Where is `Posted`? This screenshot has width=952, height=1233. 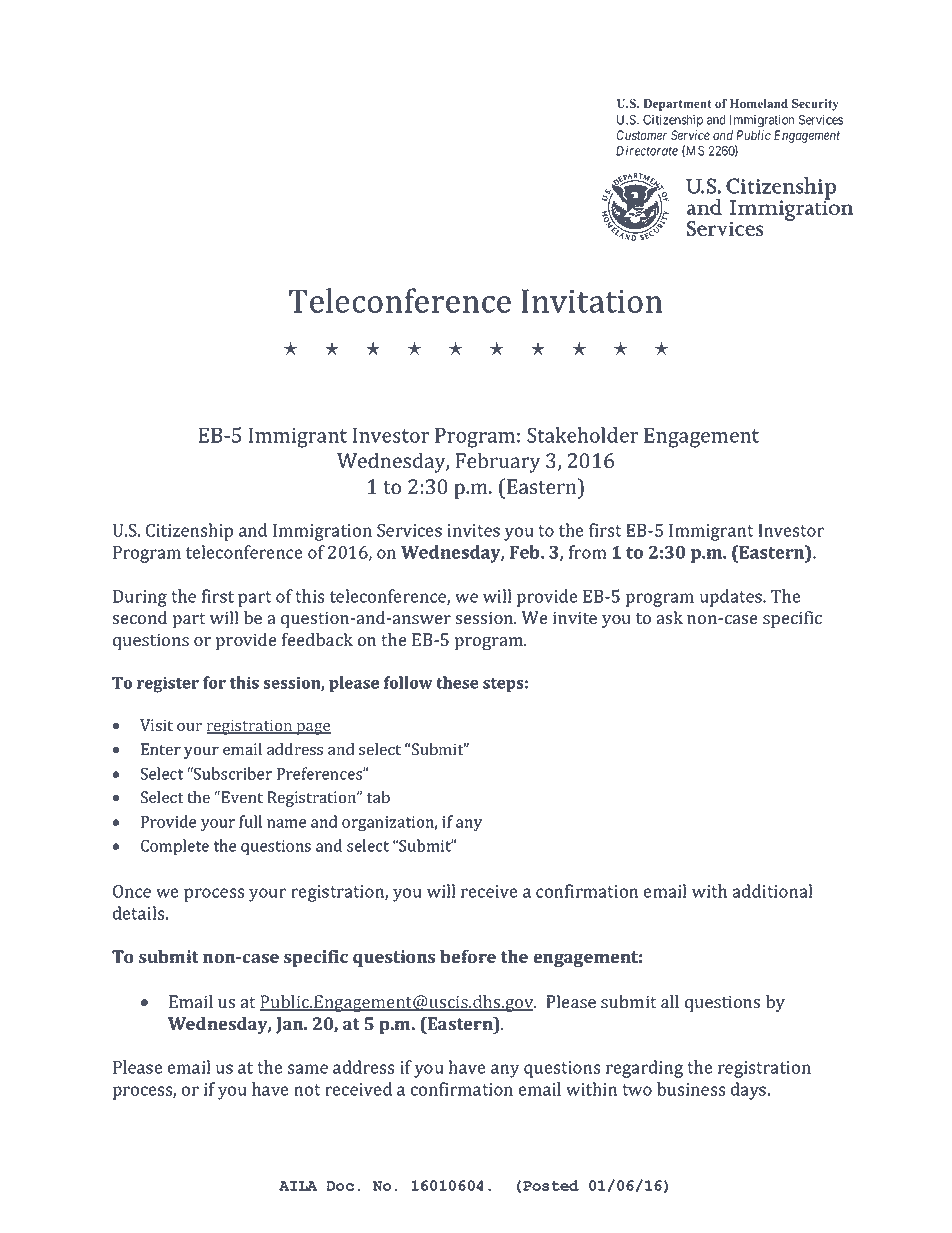 Posted is located at coordinates (551, 1185).
